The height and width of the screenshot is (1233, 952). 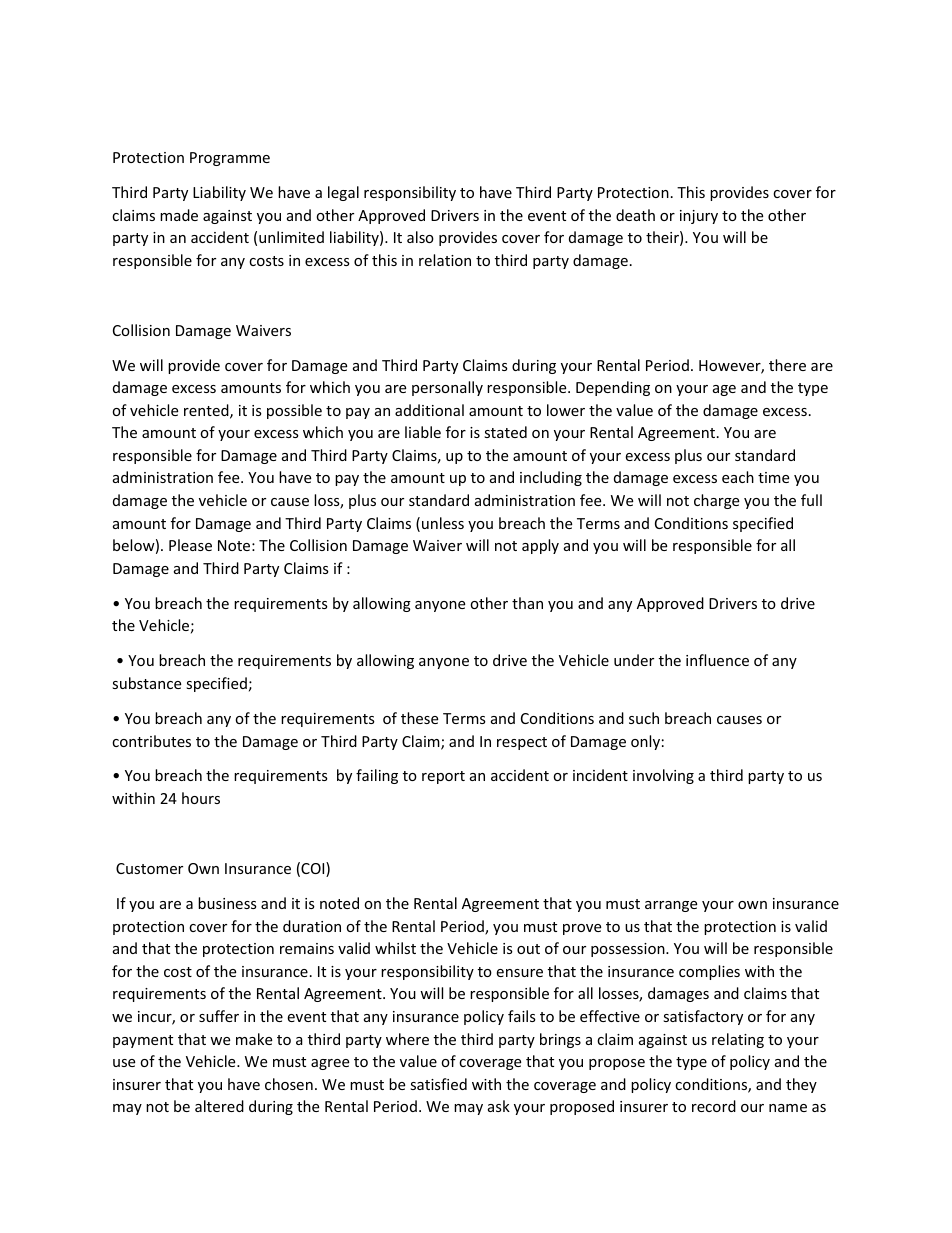 I want to click on involving, so click(x=663, y=776).
